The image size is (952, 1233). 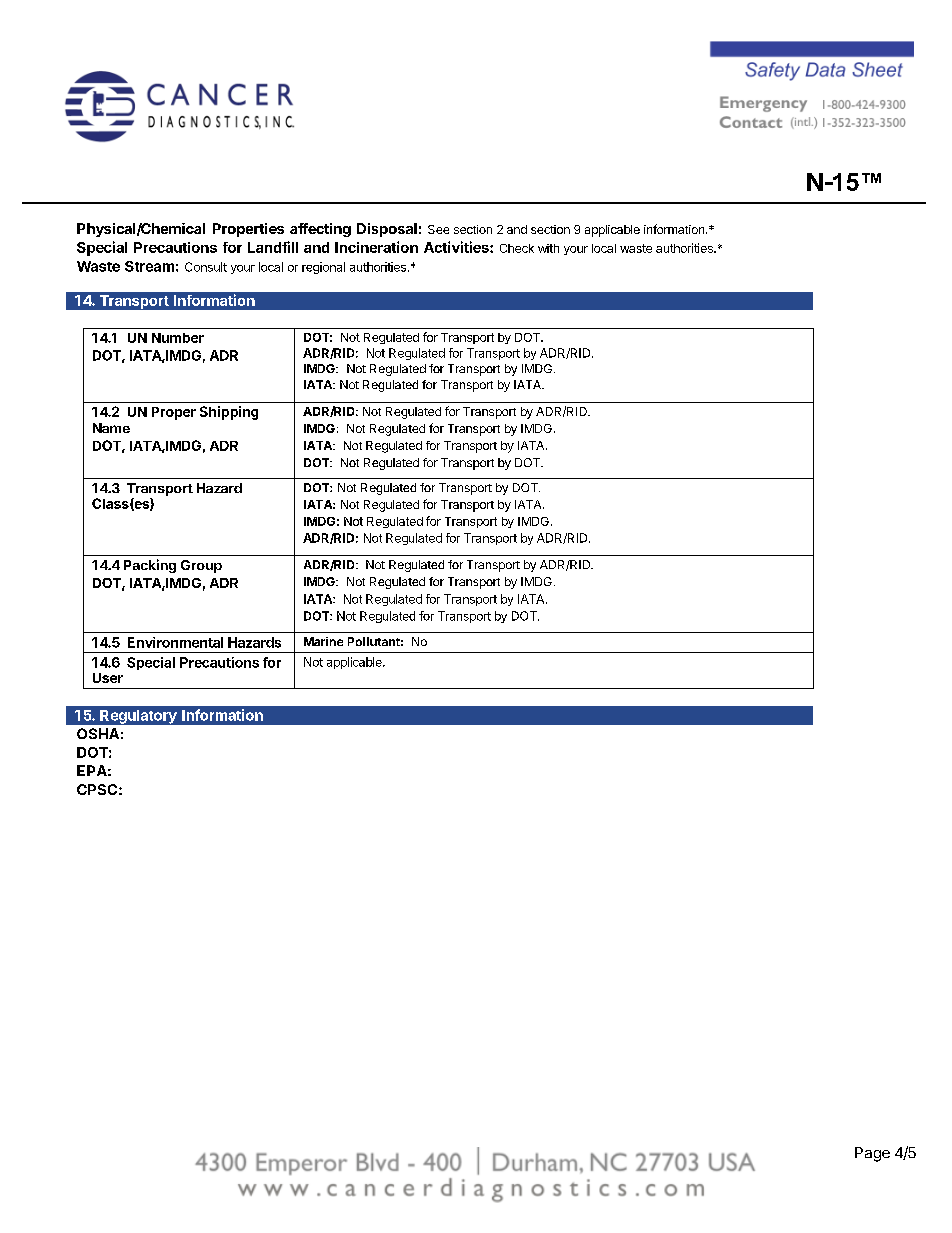 What do you see at coordinates (872, 1154) in the document?
I see `Page` at bounding box center [872, 1154].
